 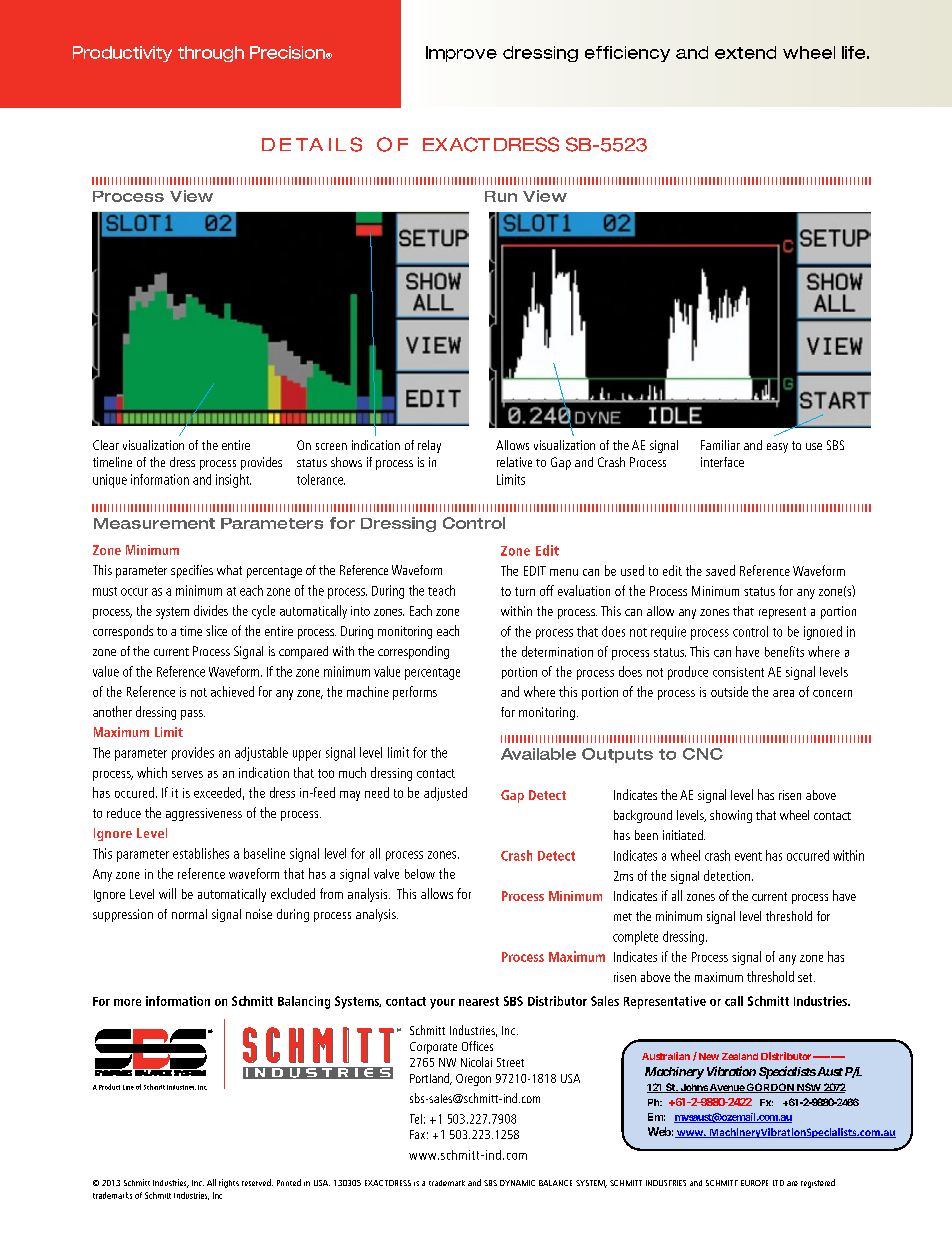 I want to click on will, so click(x=167, y=893).
